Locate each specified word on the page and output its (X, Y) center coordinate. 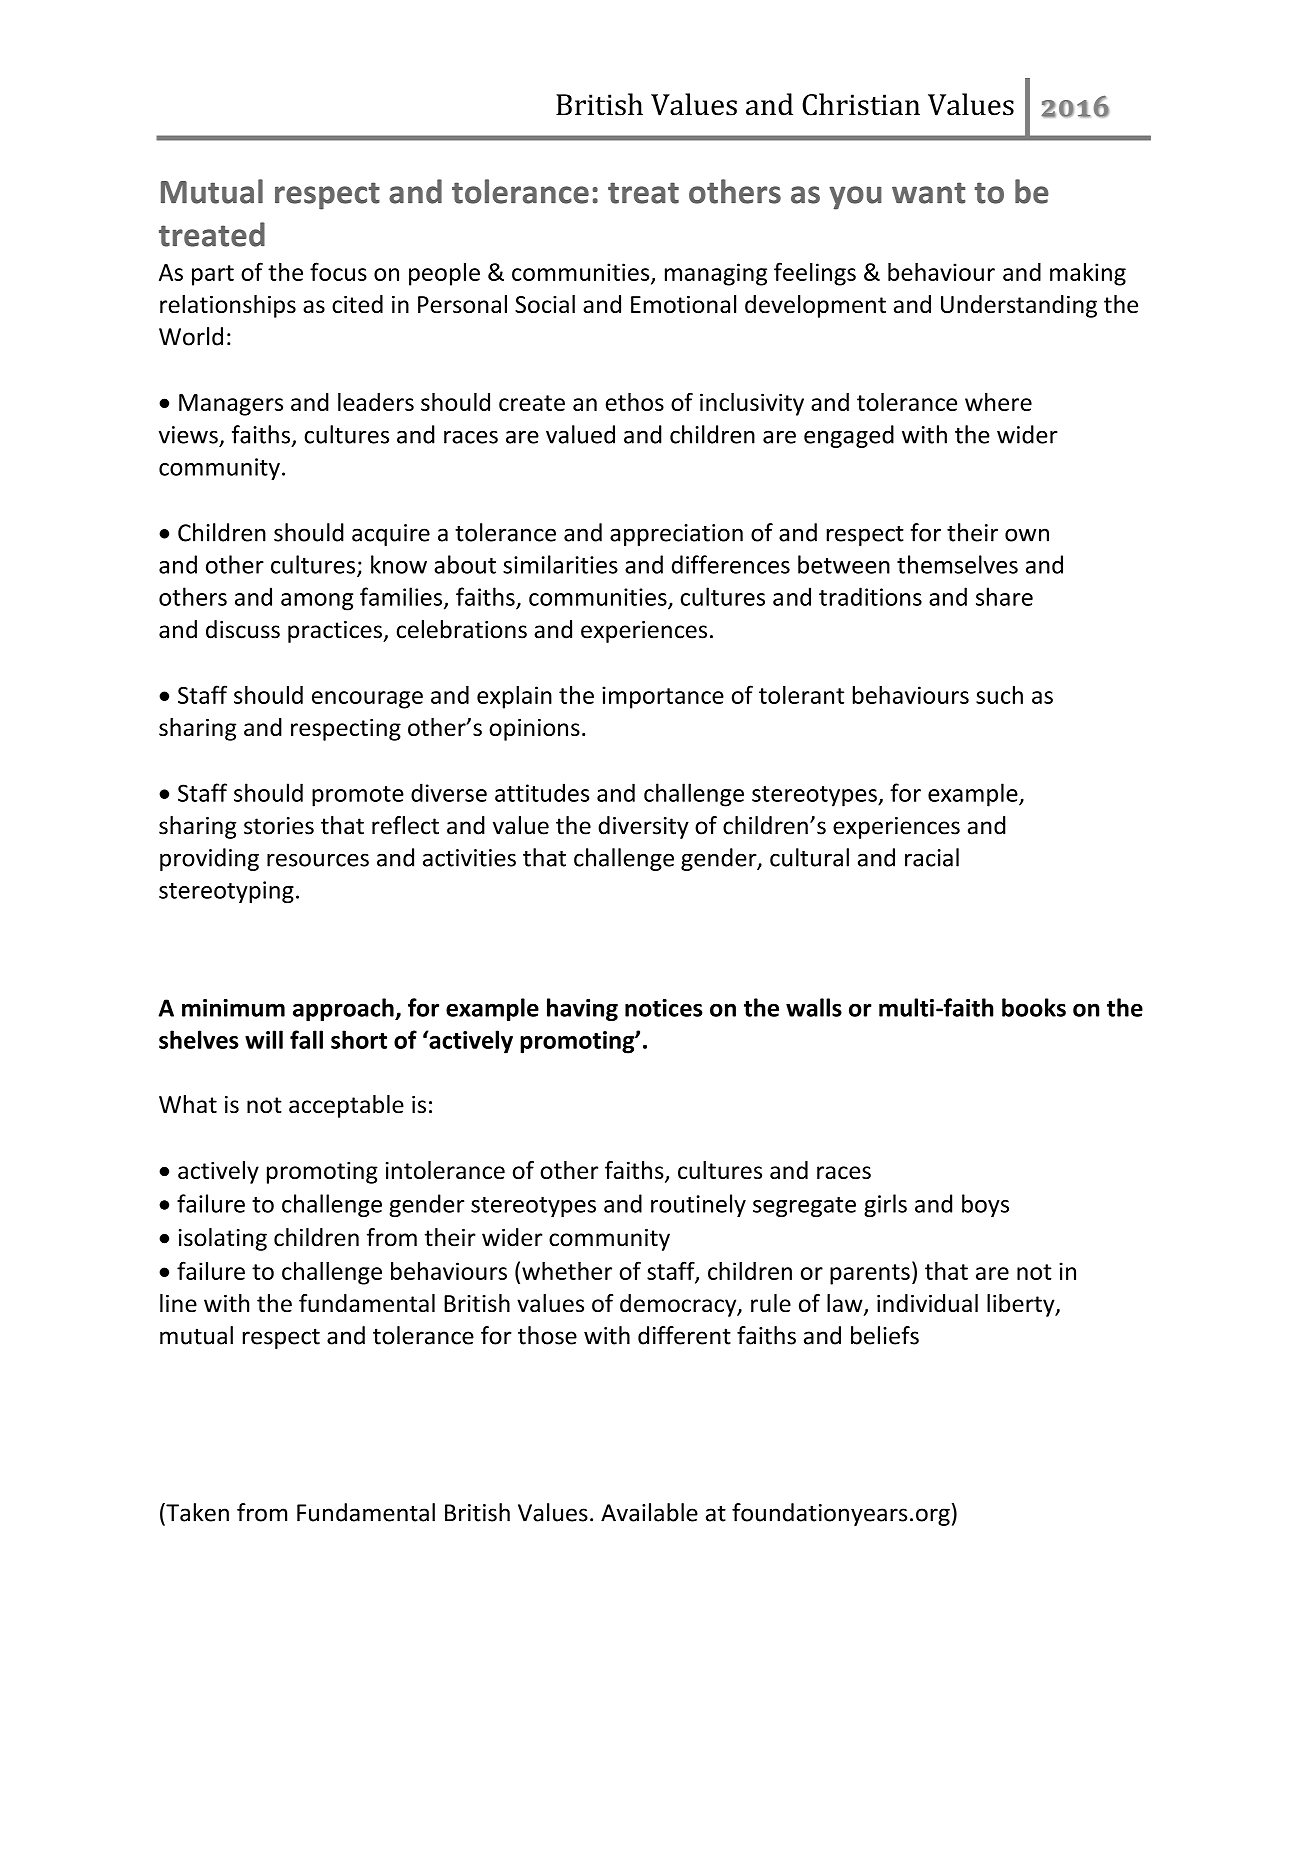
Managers (231, 405)
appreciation (676, 535)
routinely (698, 1205)
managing (716, 274)
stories (279, 826)
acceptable (346, 1106)
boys (985, 1205)
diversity (643, 827)
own (1027, 535)
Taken (196, 1512)
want (929, 193)
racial (932, 857)
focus (338, 271)
